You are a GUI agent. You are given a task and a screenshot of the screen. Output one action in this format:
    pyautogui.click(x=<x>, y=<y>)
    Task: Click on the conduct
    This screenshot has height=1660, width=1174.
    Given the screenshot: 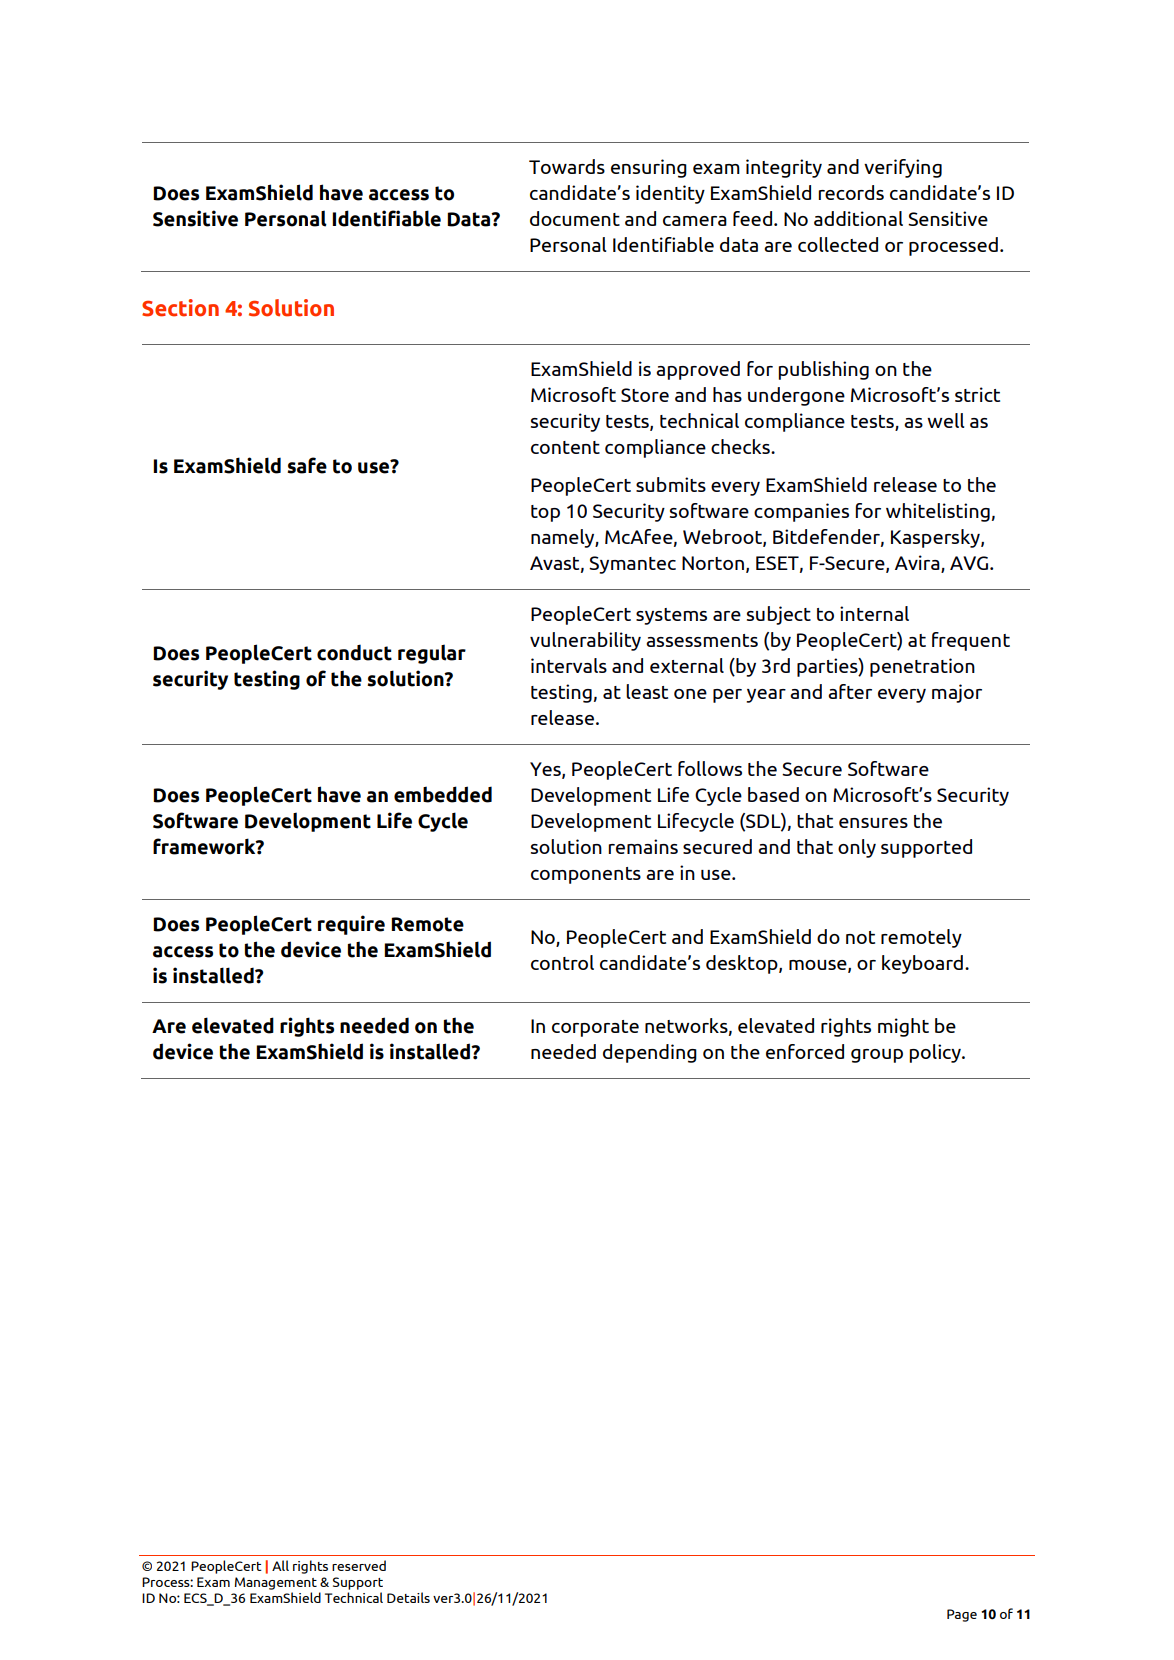 What is the action you would take?
    pyautogui.click(x=354, y=652)
